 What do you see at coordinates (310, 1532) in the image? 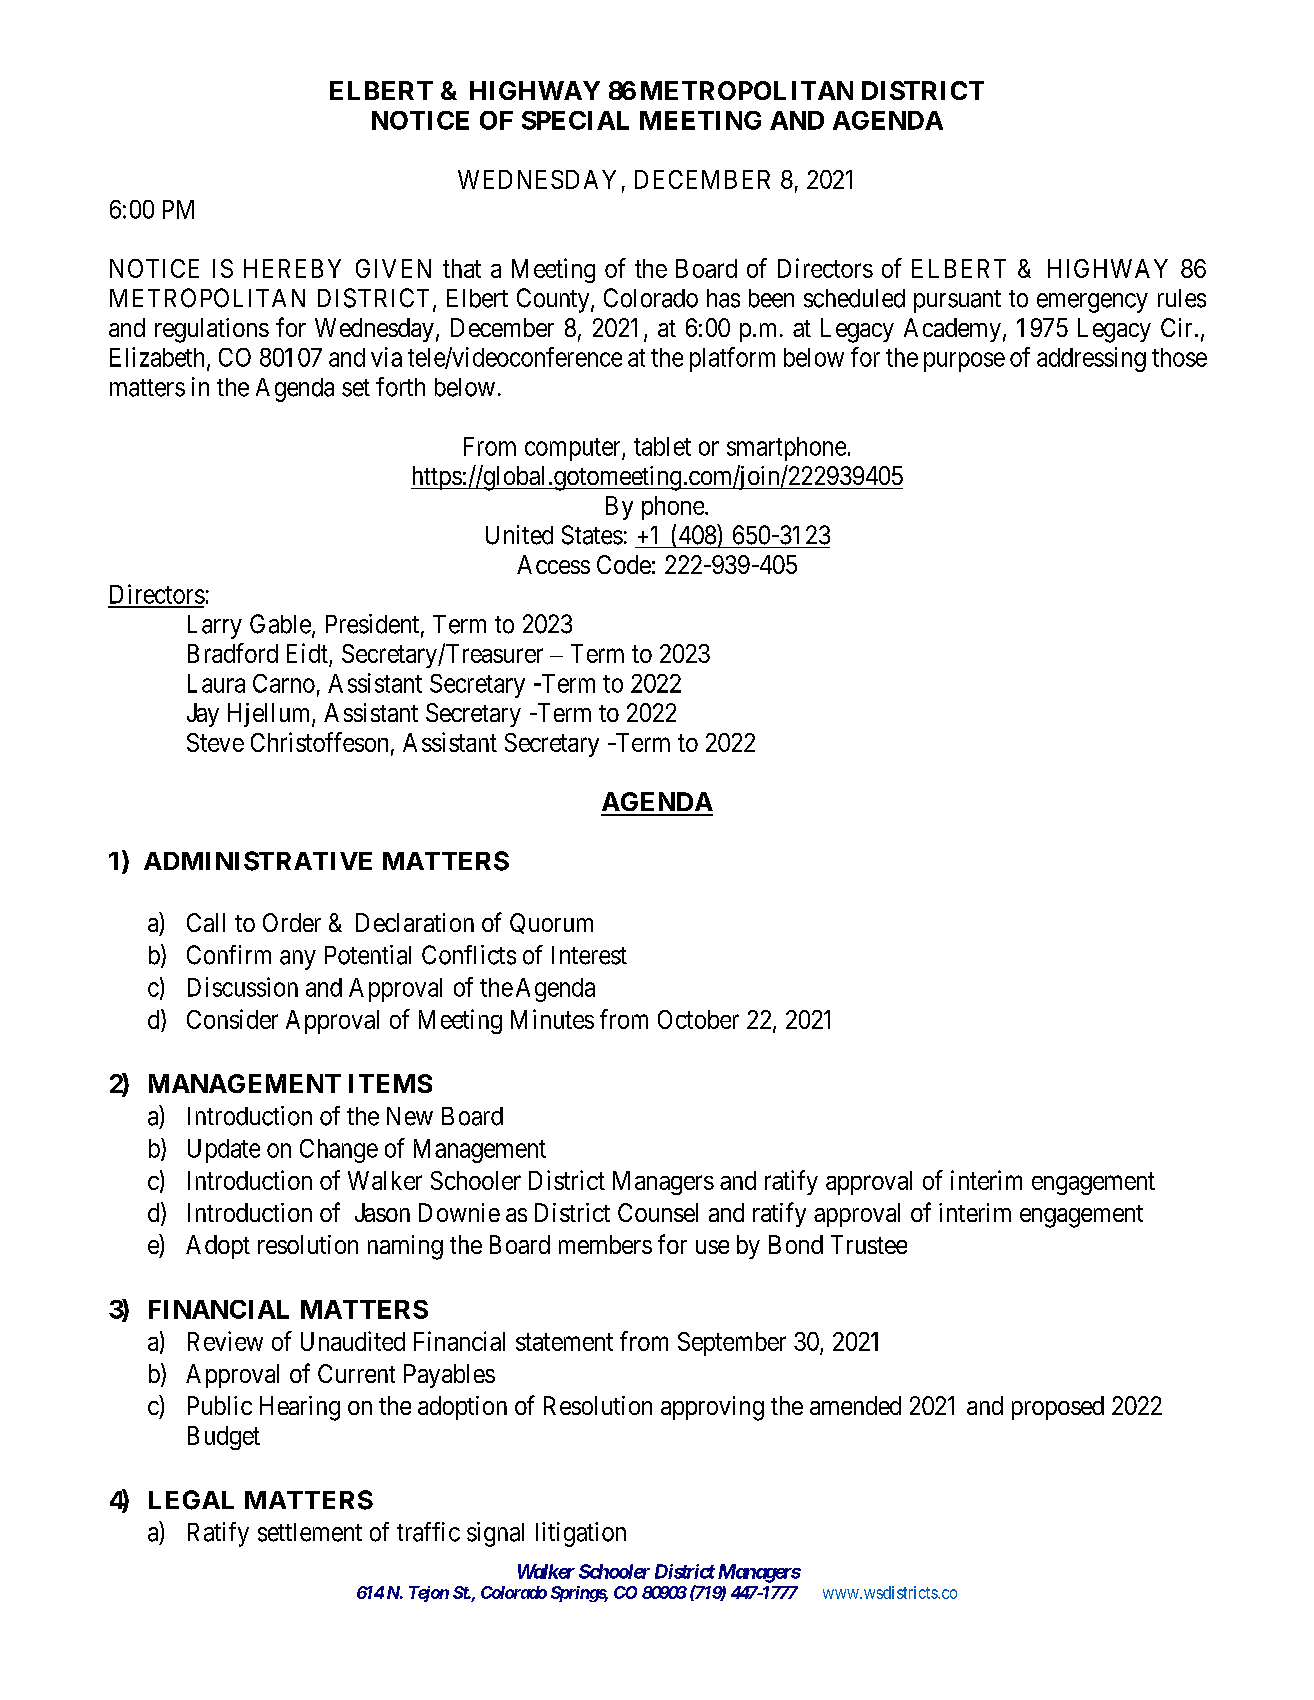
I see `settlement` at bounding box center [310, 1532].
